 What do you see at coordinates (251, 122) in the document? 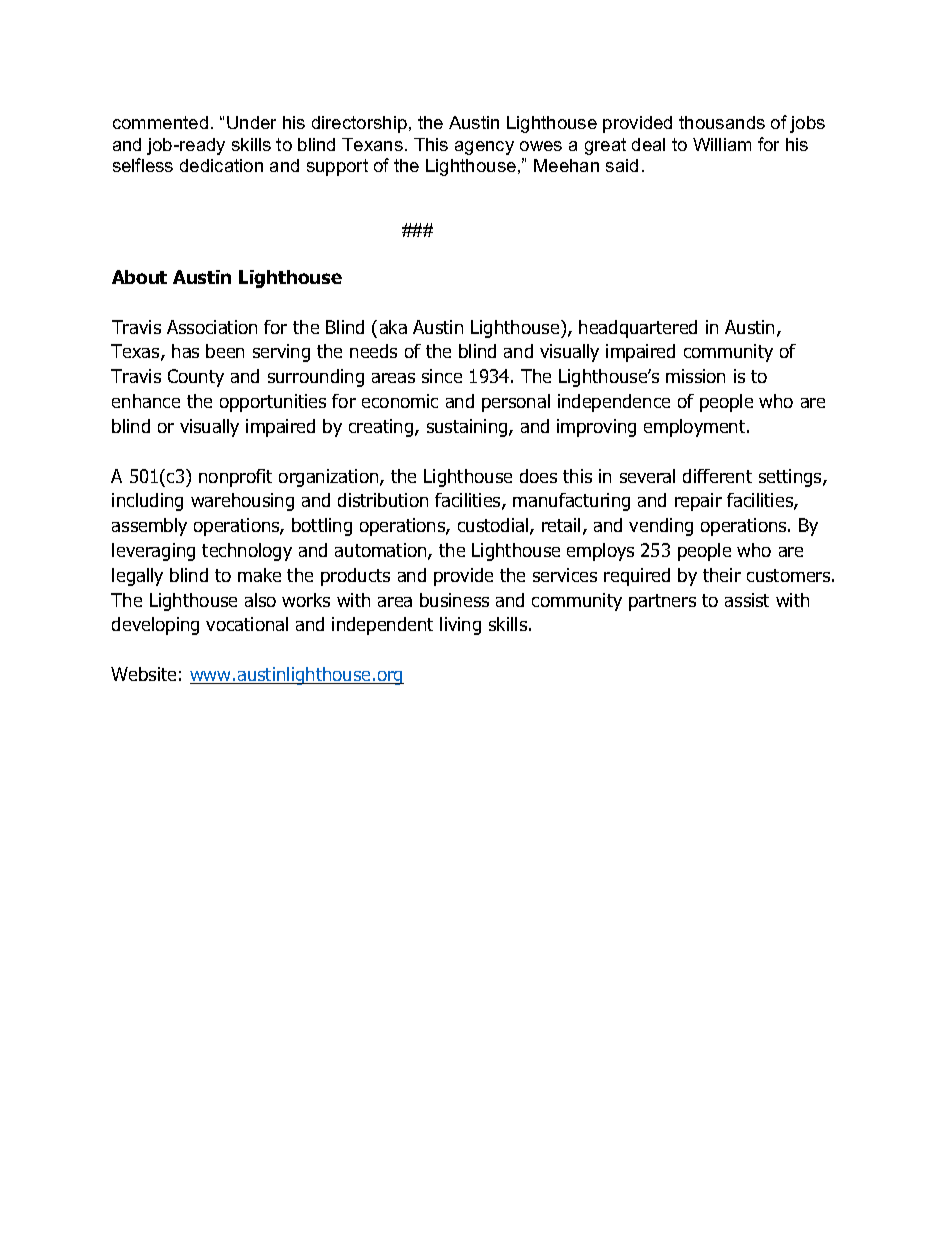
I see `Under` at bounding box center [251, 122].
